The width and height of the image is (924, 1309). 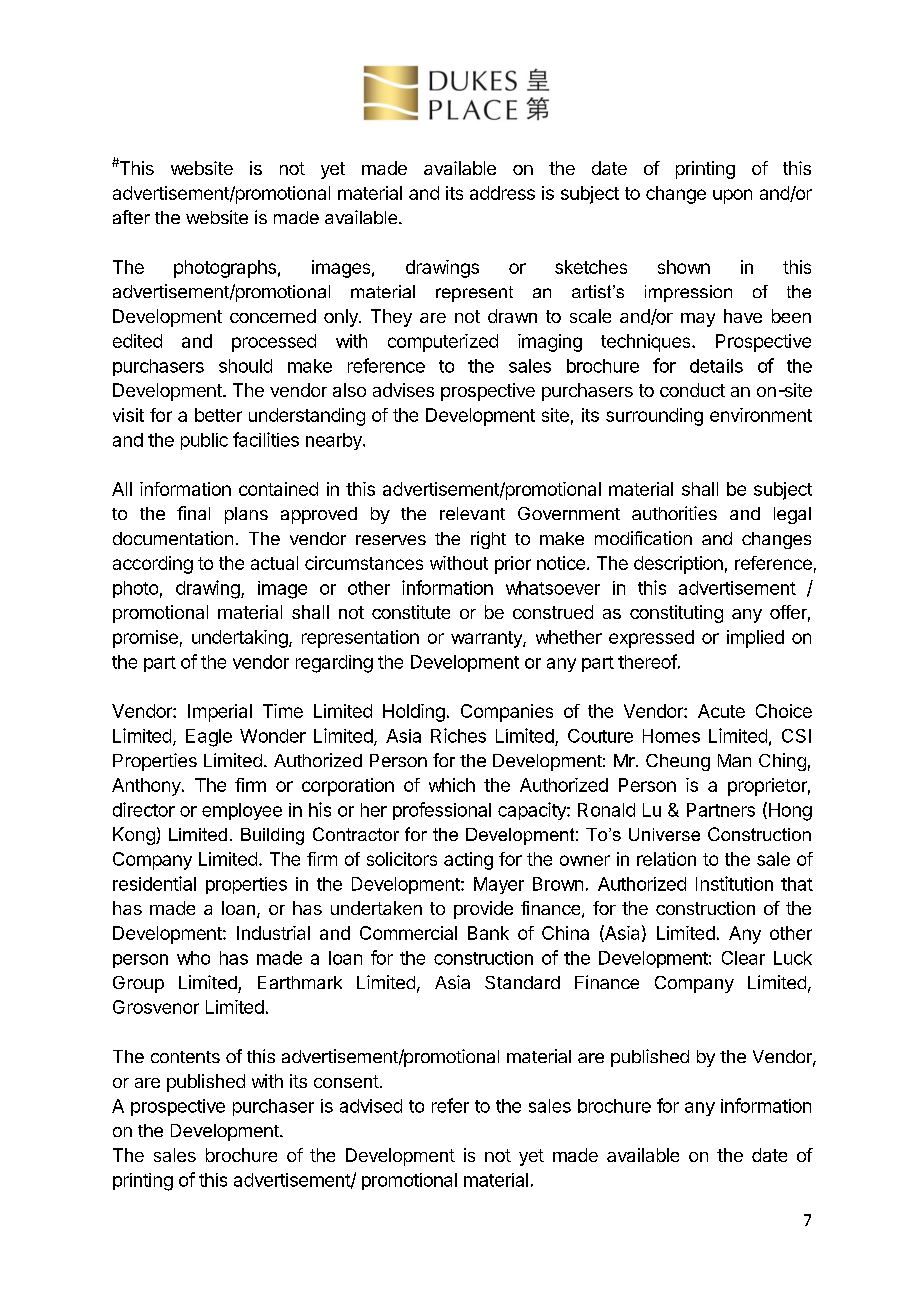 I want to click on employee, so click(x=242, y=811).
